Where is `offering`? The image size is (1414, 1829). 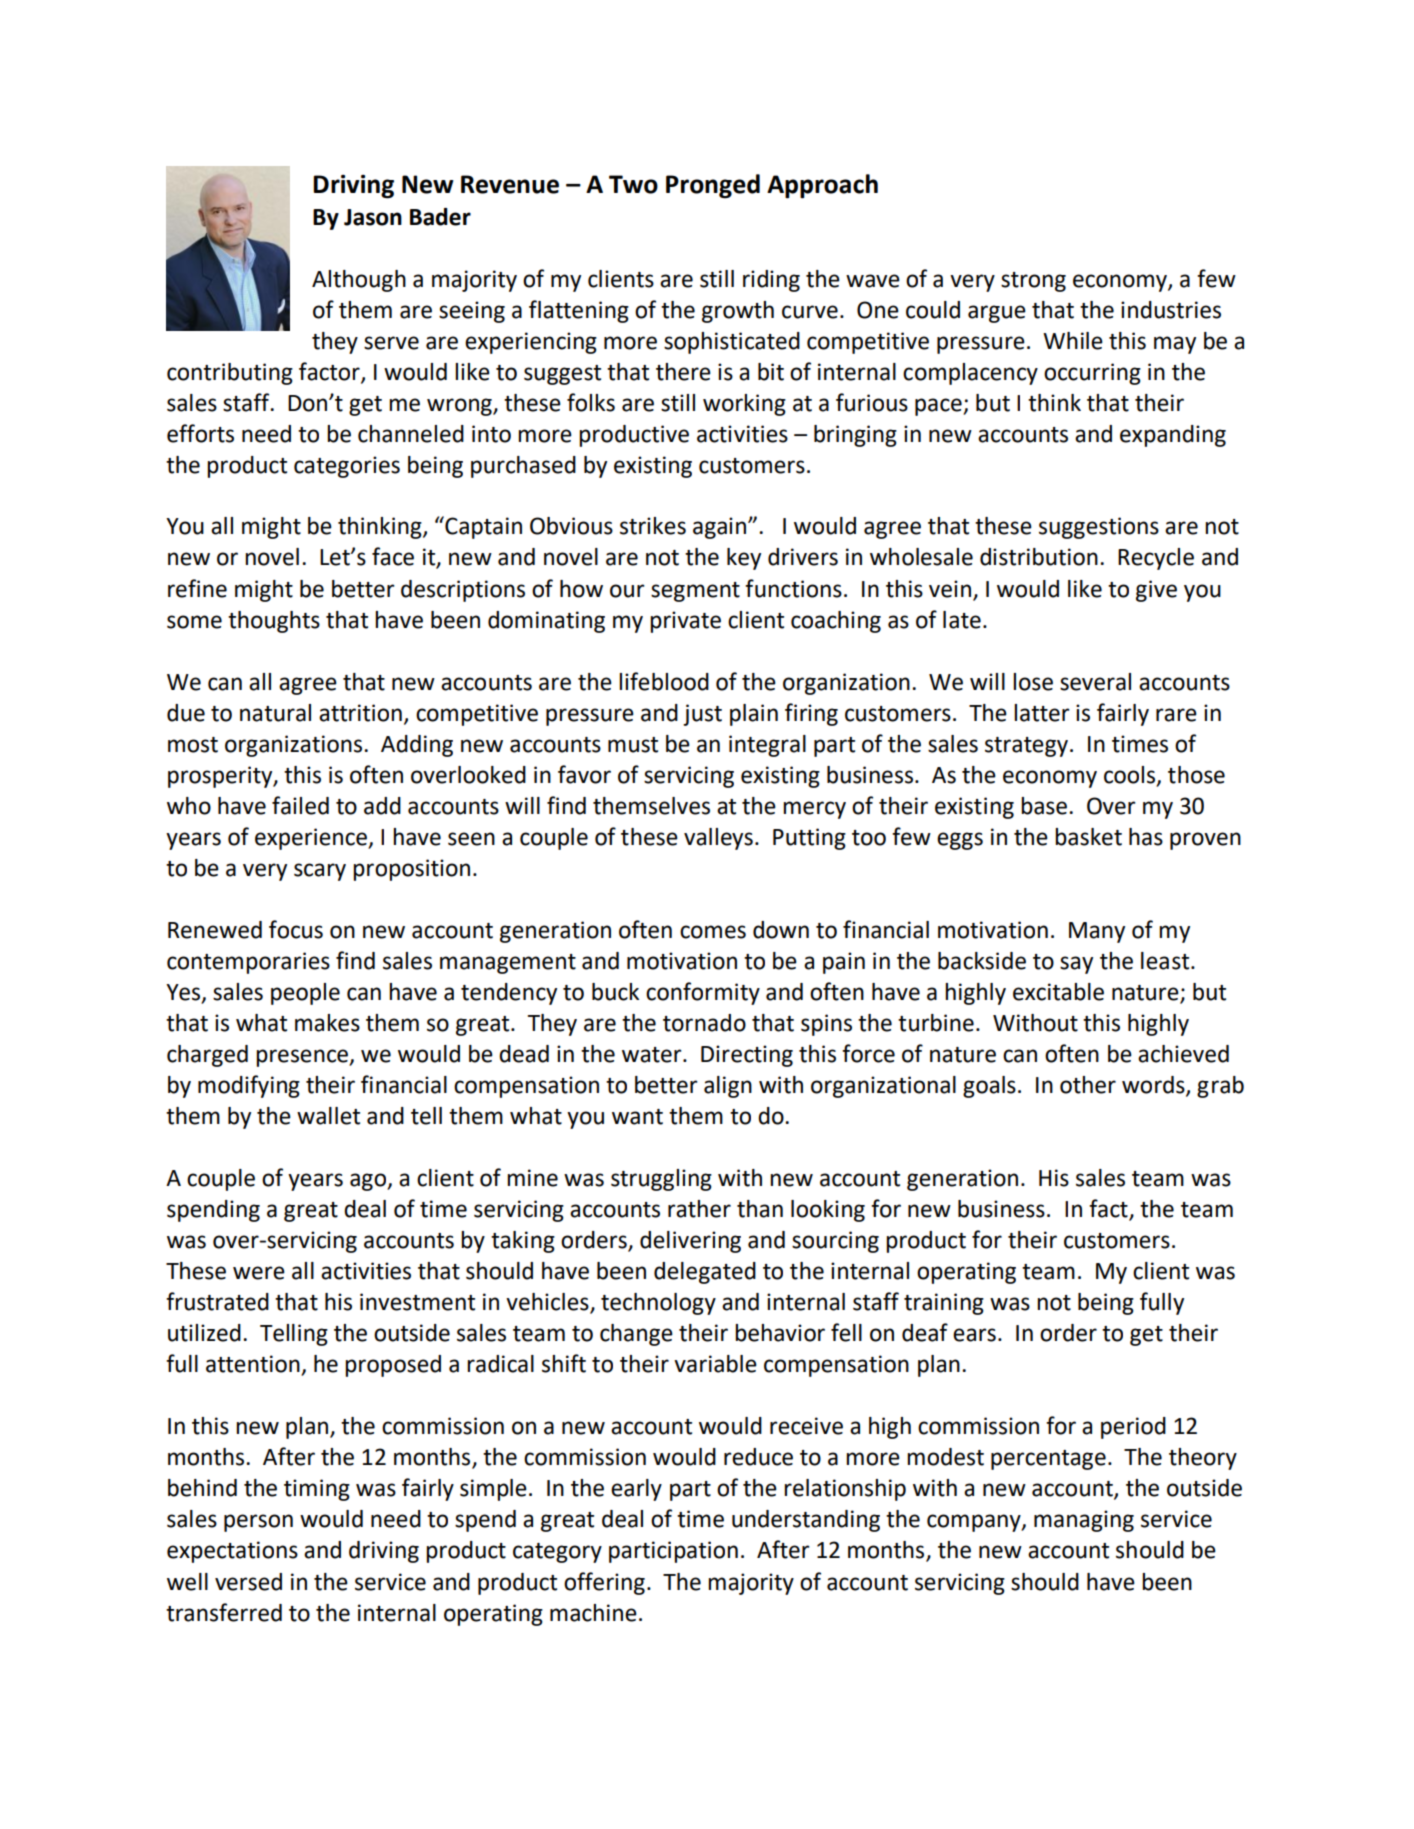 offering is located at coordinates (604, 1583).
